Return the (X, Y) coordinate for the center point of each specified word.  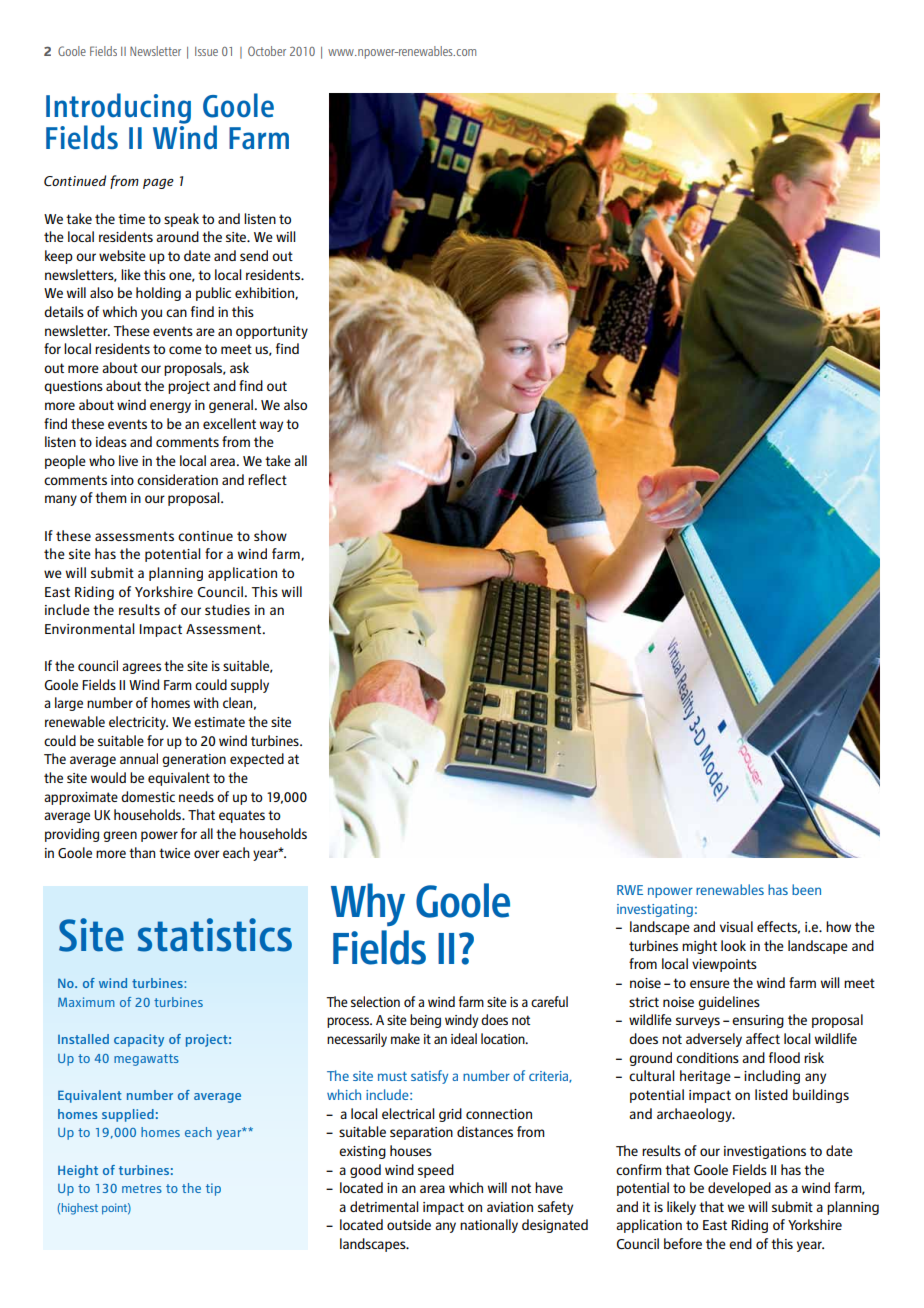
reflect (267, 479)
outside (409, 1224)
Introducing (118, 109)
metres (142, 1188)
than (142, 852)
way (271, 426)
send (254, 255)
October (267, 51)
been (806, 889)
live (128, 460)
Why (368, 904)
